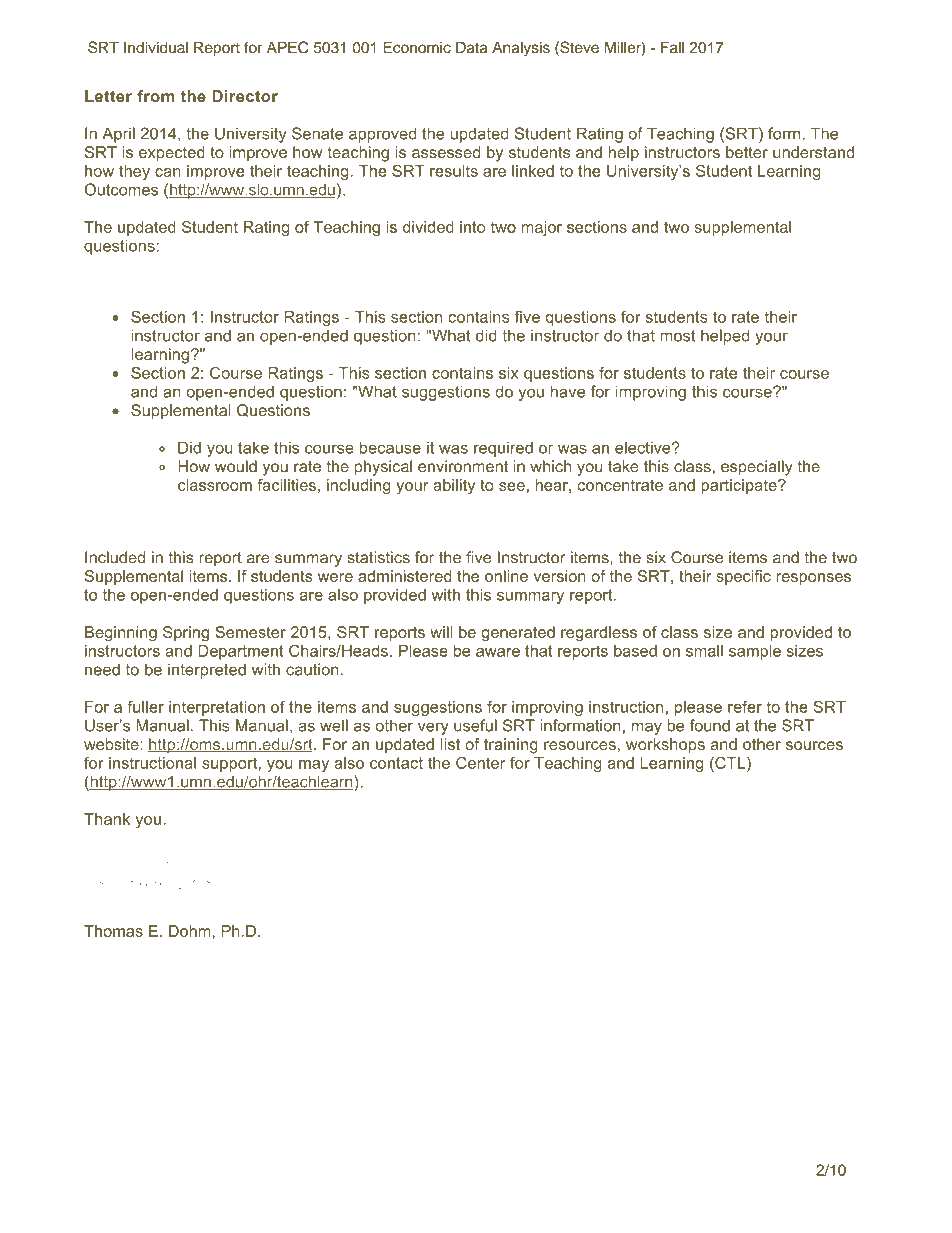 The image size is (952, 1233). Describe the element at coordinates (678, 336) in the document. I see `most` at that location.
